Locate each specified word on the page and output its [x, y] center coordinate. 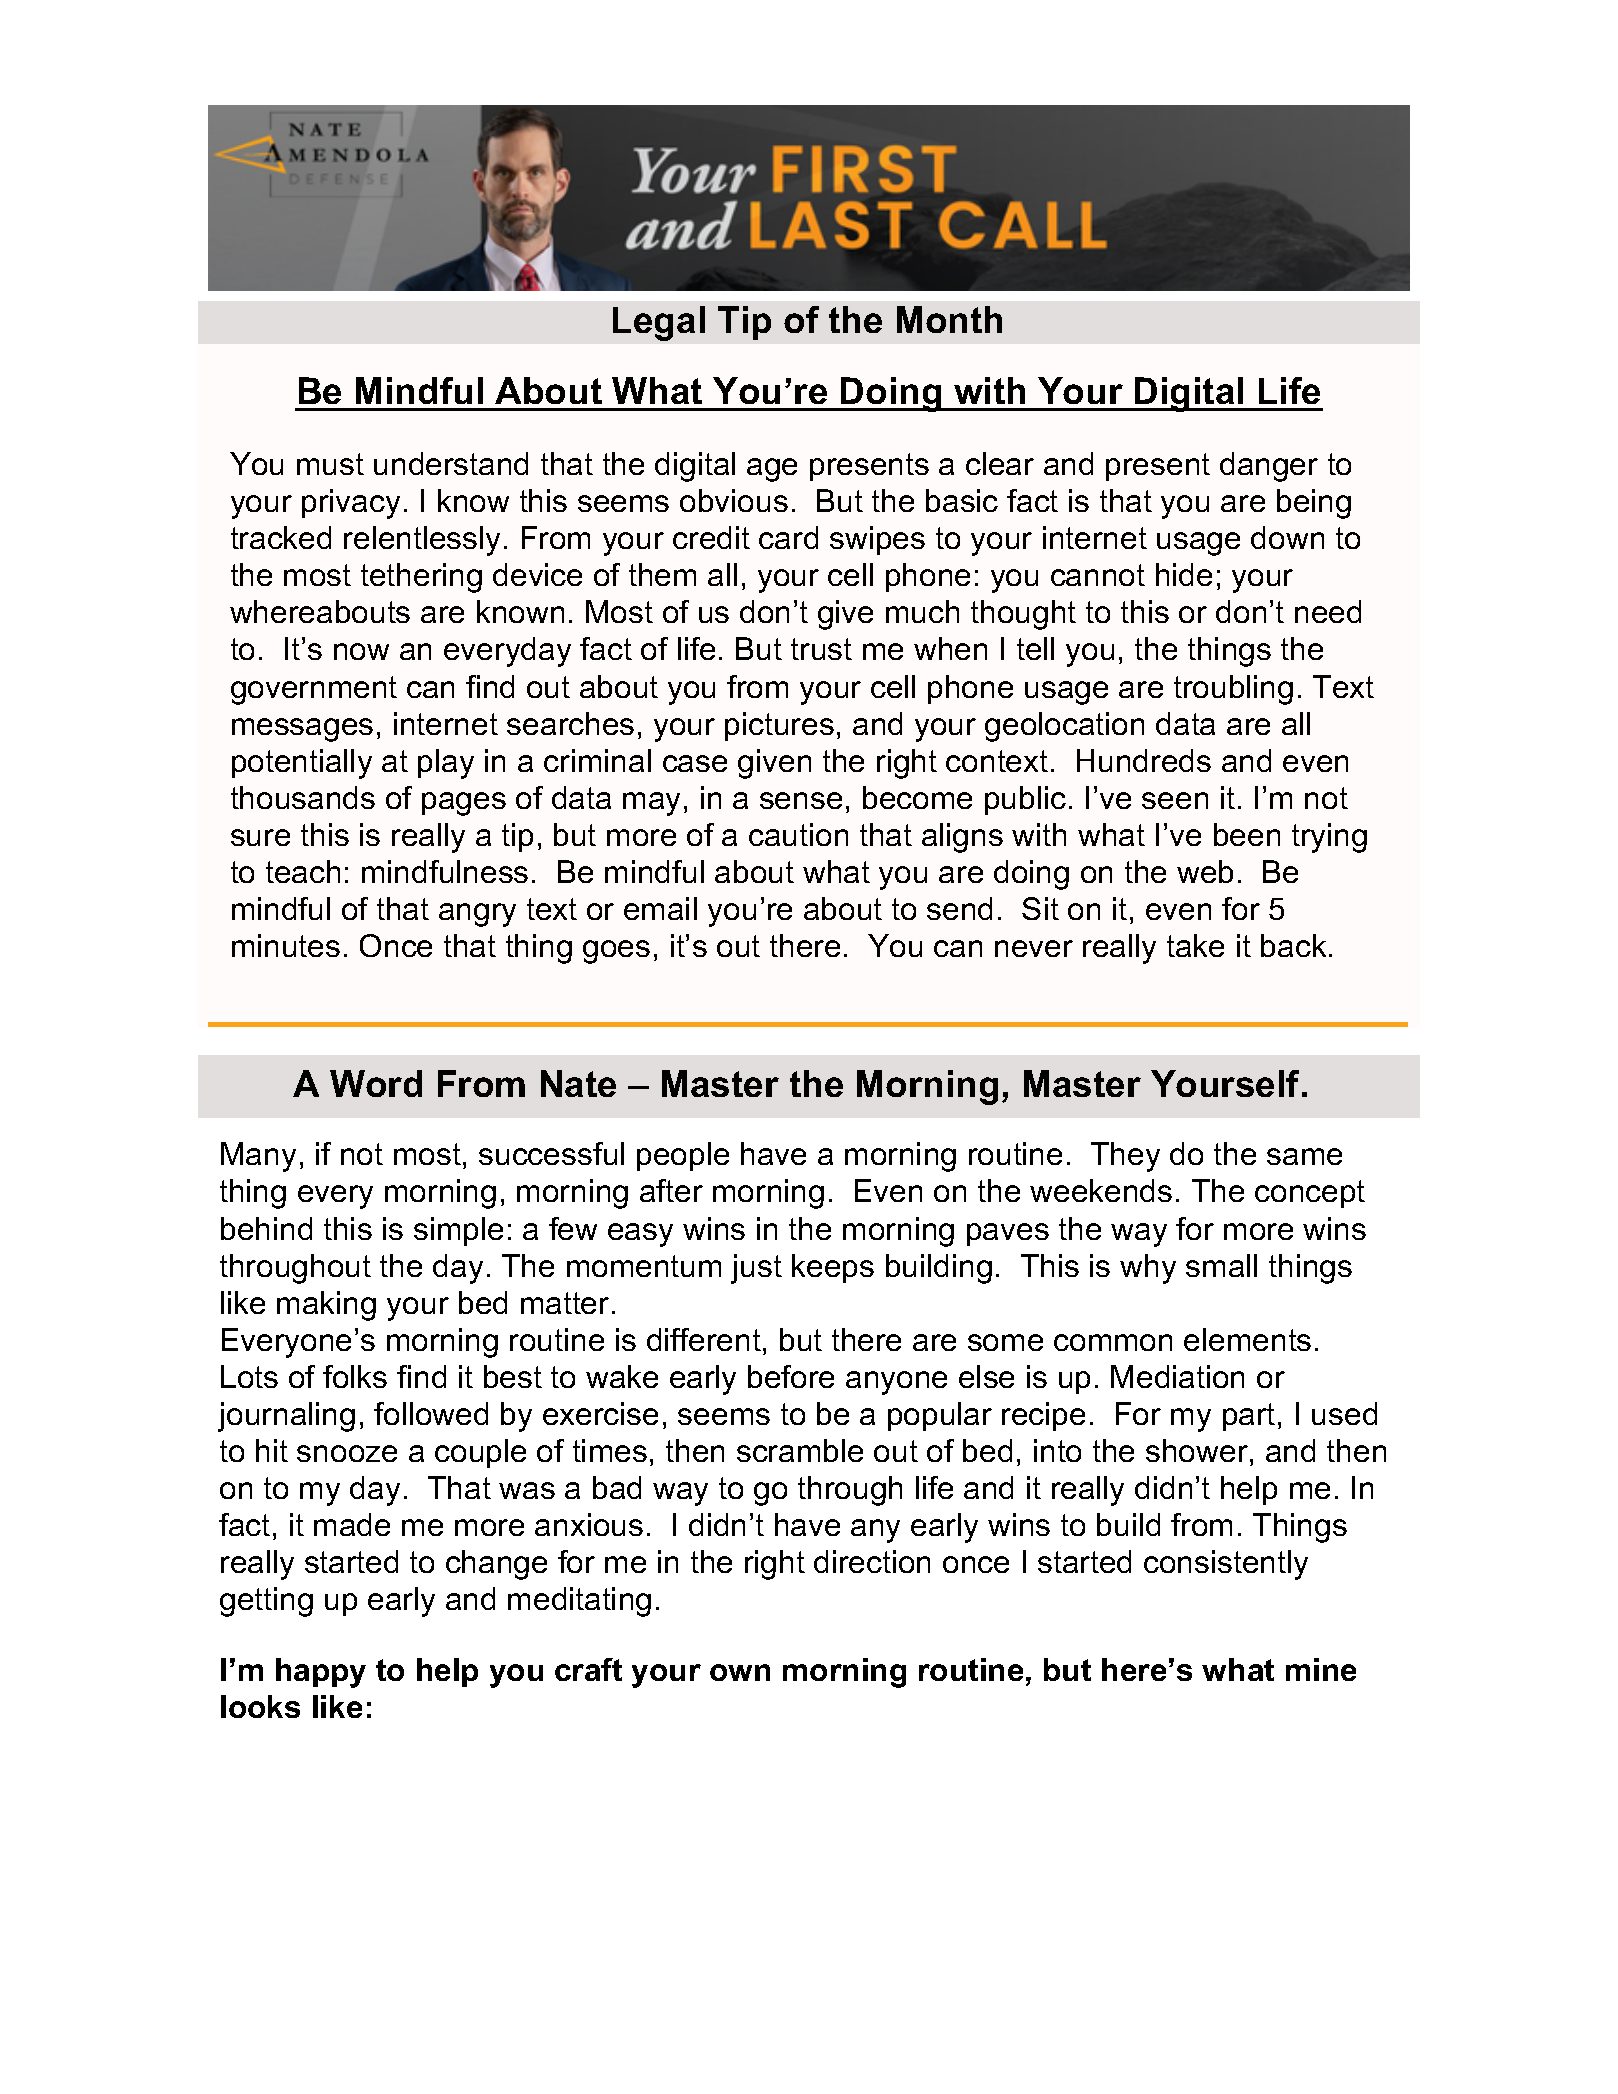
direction [872, 1561]
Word [376, 1083]
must [330, 464]
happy [321, 1673]
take [1195, 945]
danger [1269, 467]
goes [616, 952]
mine [1321, 1669]
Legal [659, 323]
